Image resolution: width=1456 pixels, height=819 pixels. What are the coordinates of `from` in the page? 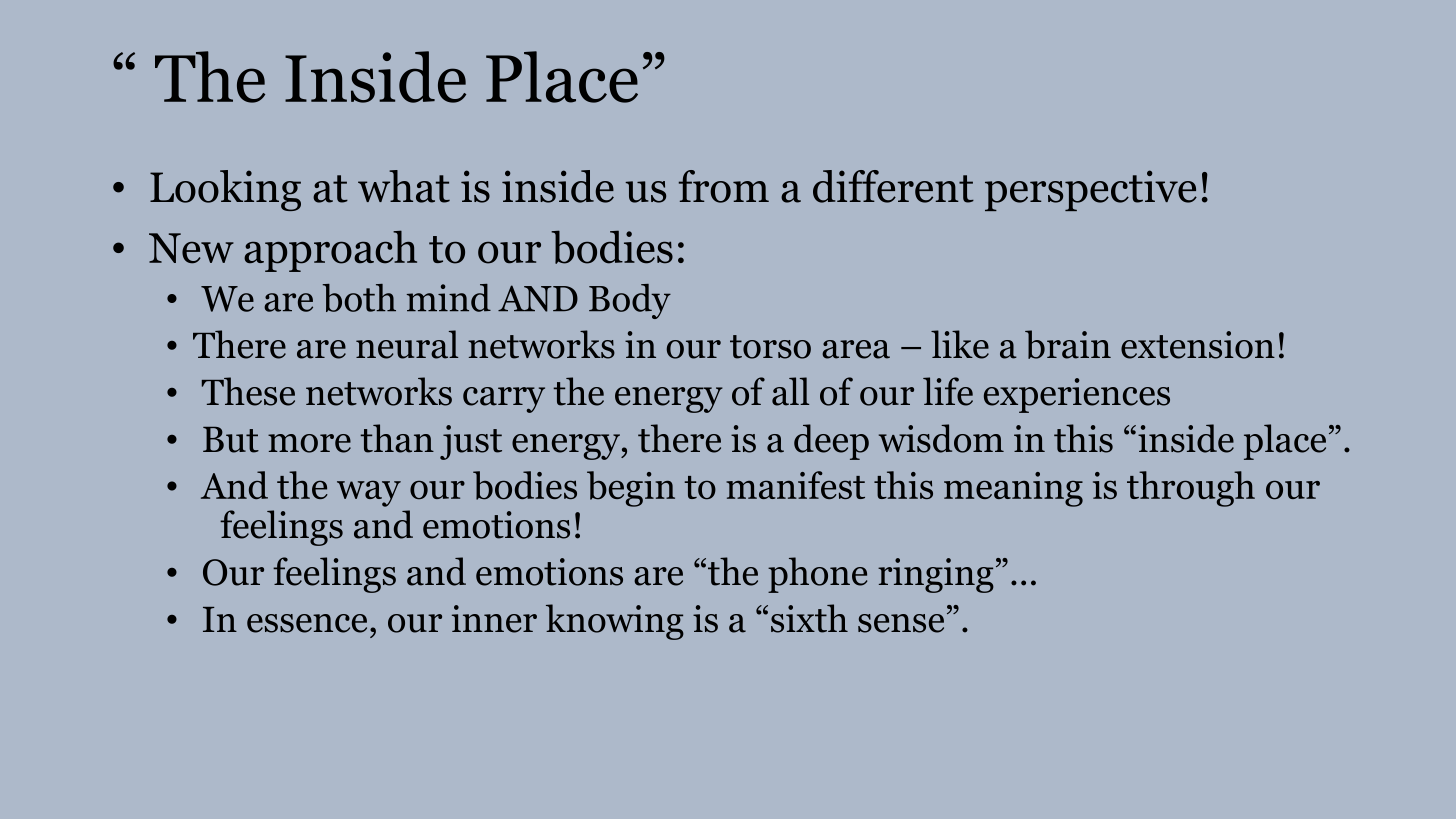 It's located at (724, 186).
